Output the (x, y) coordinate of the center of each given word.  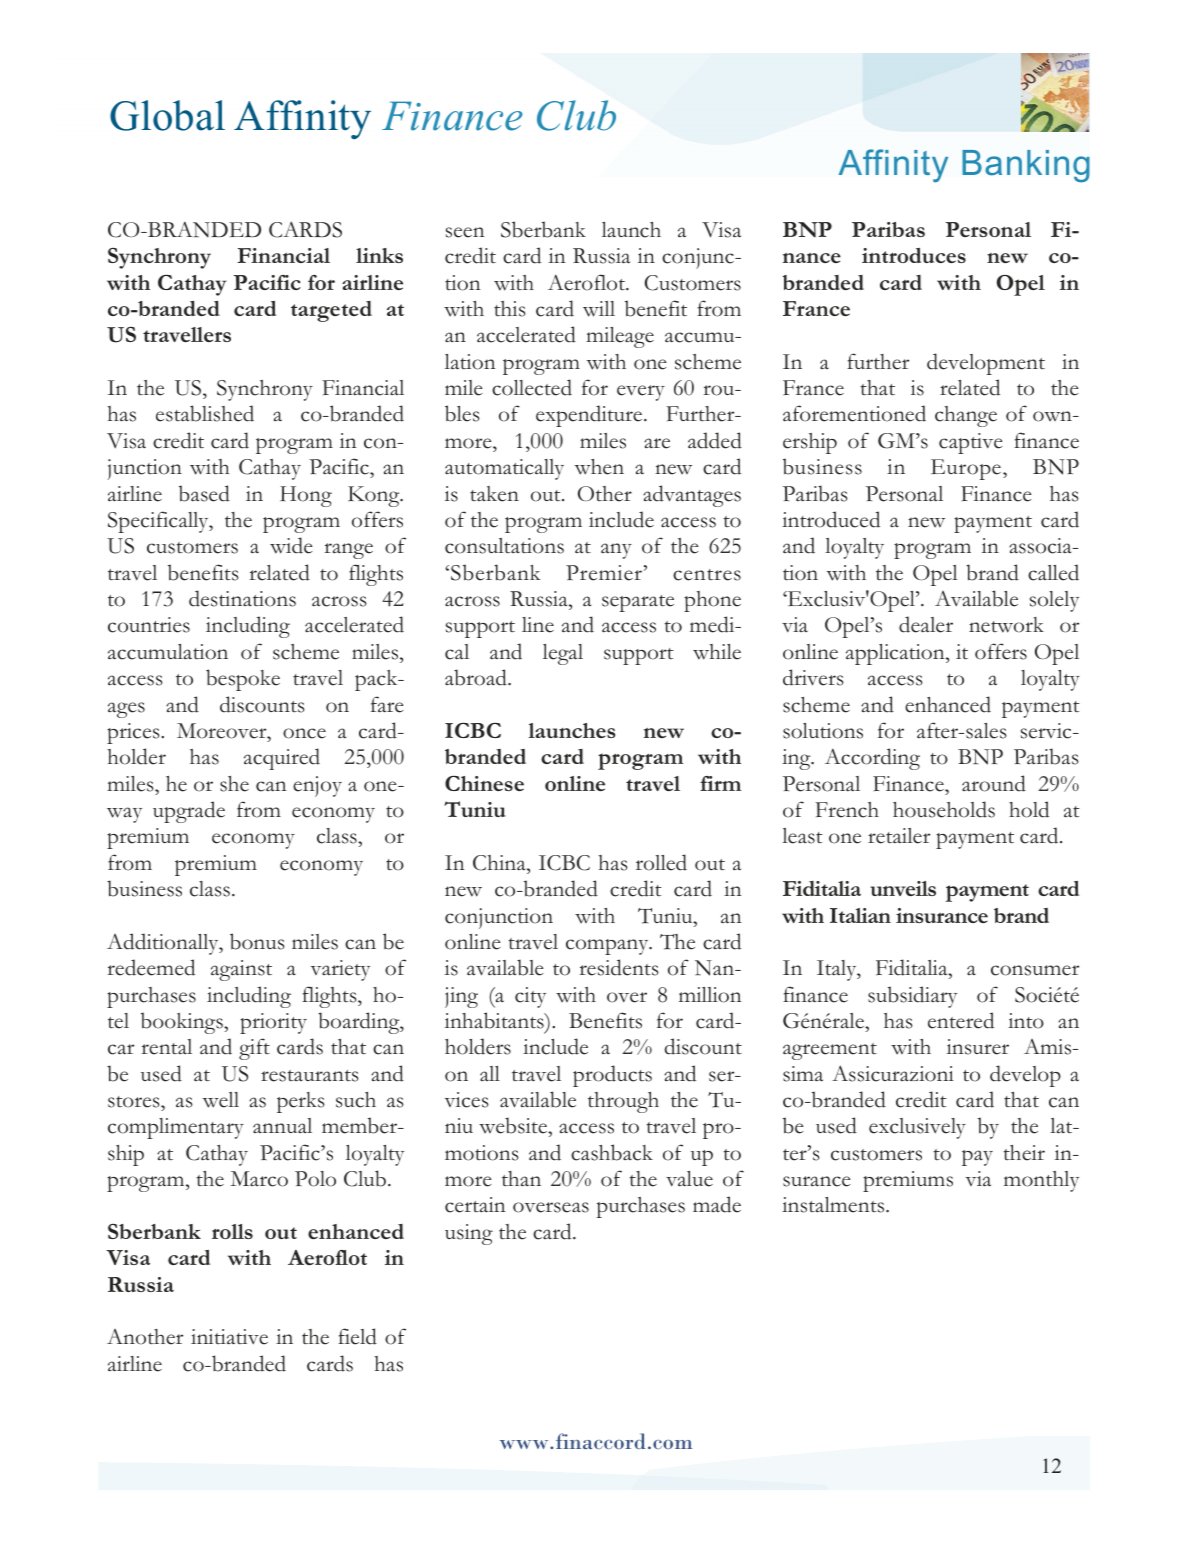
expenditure (590, 416)
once (304, 733)
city (530, 997)
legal (563, 654)
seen (465, 232)
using (469, 1234)
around (994, 783)
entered (961, 1020)
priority (273, 1023)
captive (971, 443)
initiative (229, 1337)
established (205, 413)
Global (167, 115)
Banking (1026, 166)
